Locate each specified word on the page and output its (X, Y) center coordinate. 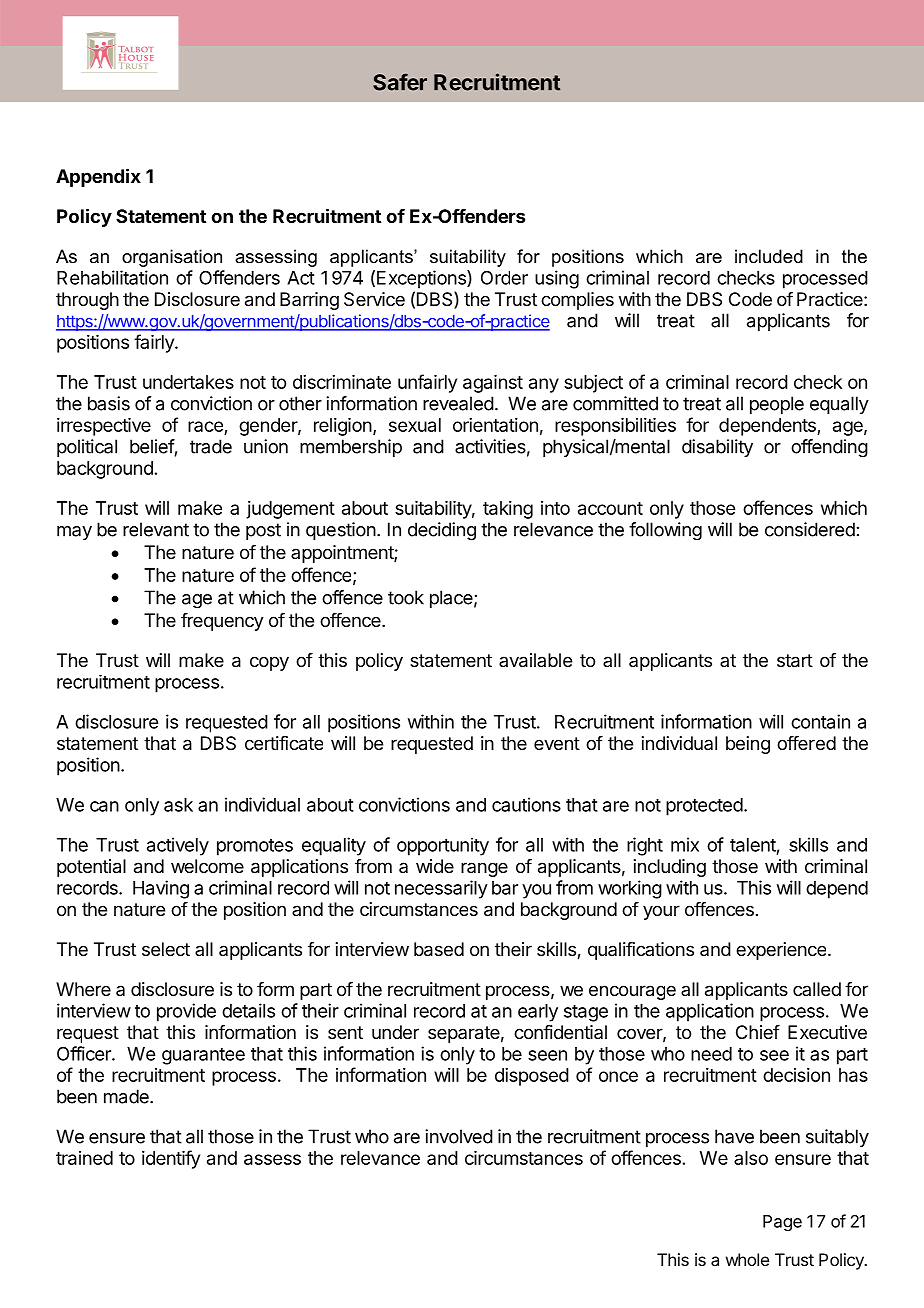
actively (178, 846)
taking (508, 510)
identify (171, 1159)
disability (717, 448)
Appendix (98, 177)
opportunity (443, 847)
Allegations (464, 82)
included (769, 256)
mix (685, 844)
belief (152, 446)
